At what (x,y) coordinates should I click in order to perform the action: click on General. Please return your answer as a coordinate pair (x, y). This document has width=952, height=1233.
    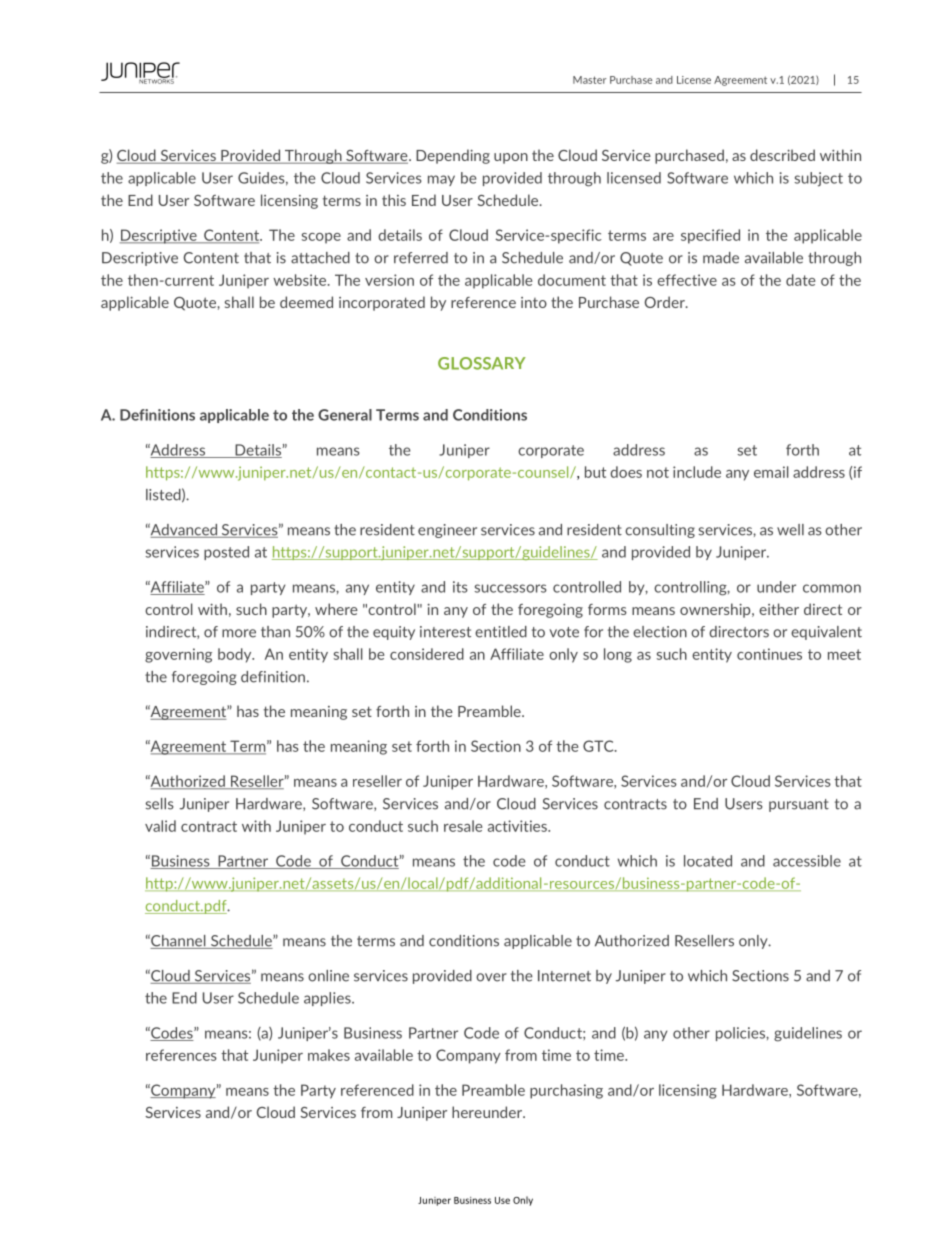
    Looking at the image, I should click on (345, 415).
